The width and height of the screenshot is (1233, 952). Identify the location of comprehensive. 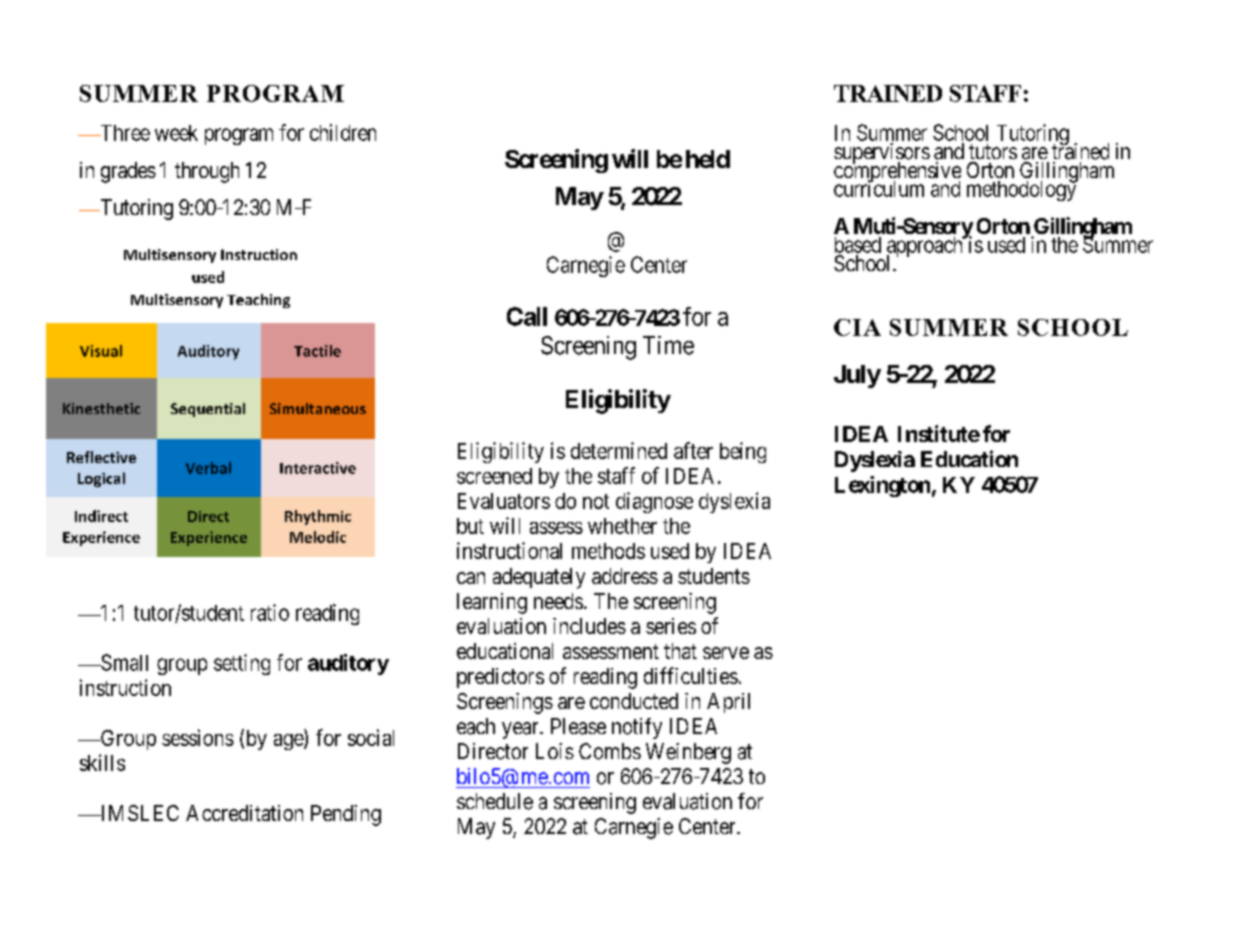
(897, 173).
